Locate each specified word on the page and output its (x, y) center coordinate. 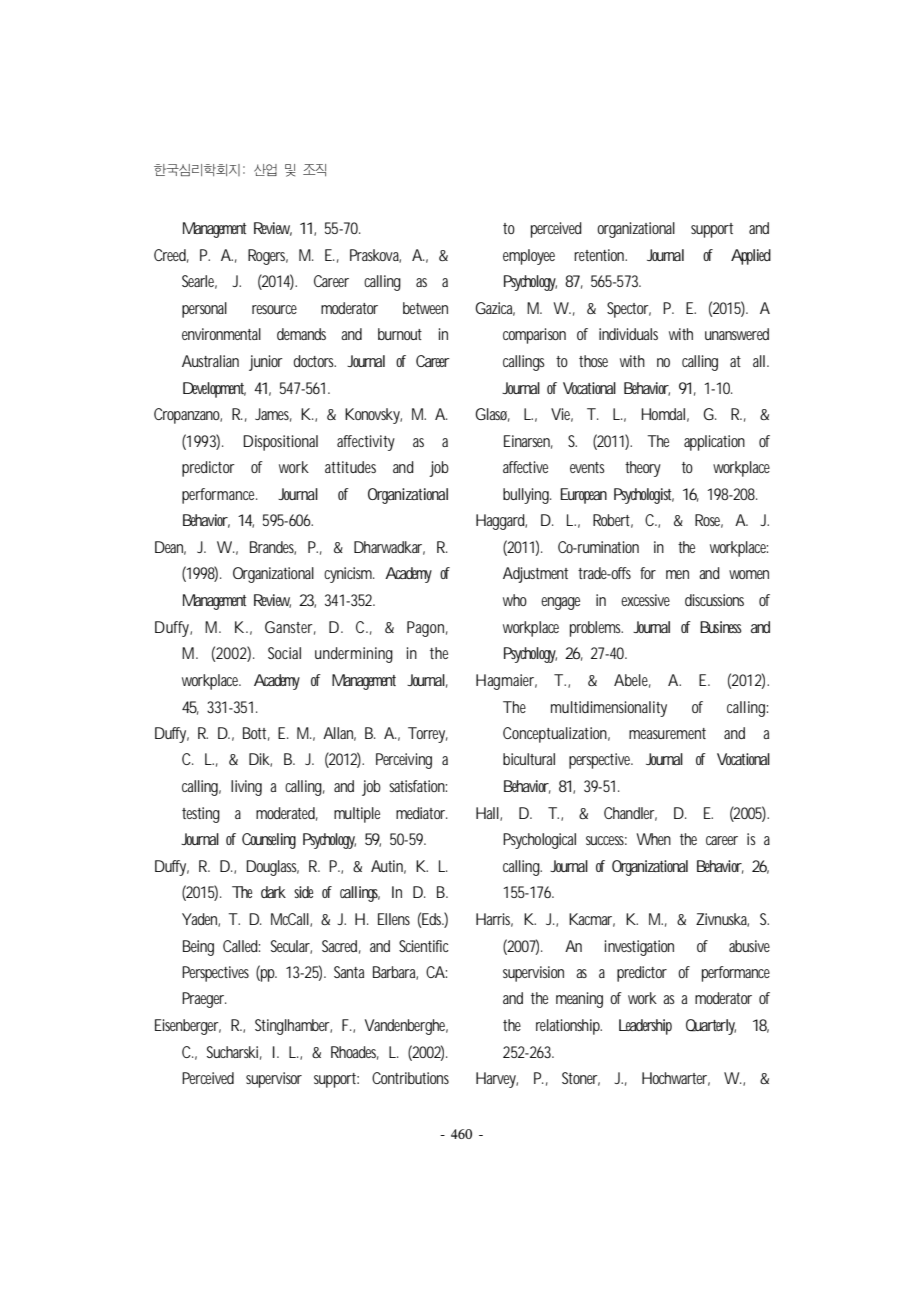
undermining (354, 655)
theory (643, 469)
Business (721, 627)
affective (525, 467)
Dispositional (280, 443)
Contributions (410, 1078)
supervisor (274, 1080)
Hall (487, 813)
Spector (629, 310)
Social (284, 653)
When (653, 839)
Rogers (268, 257)
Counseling (269, 841)
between (425, 308)
